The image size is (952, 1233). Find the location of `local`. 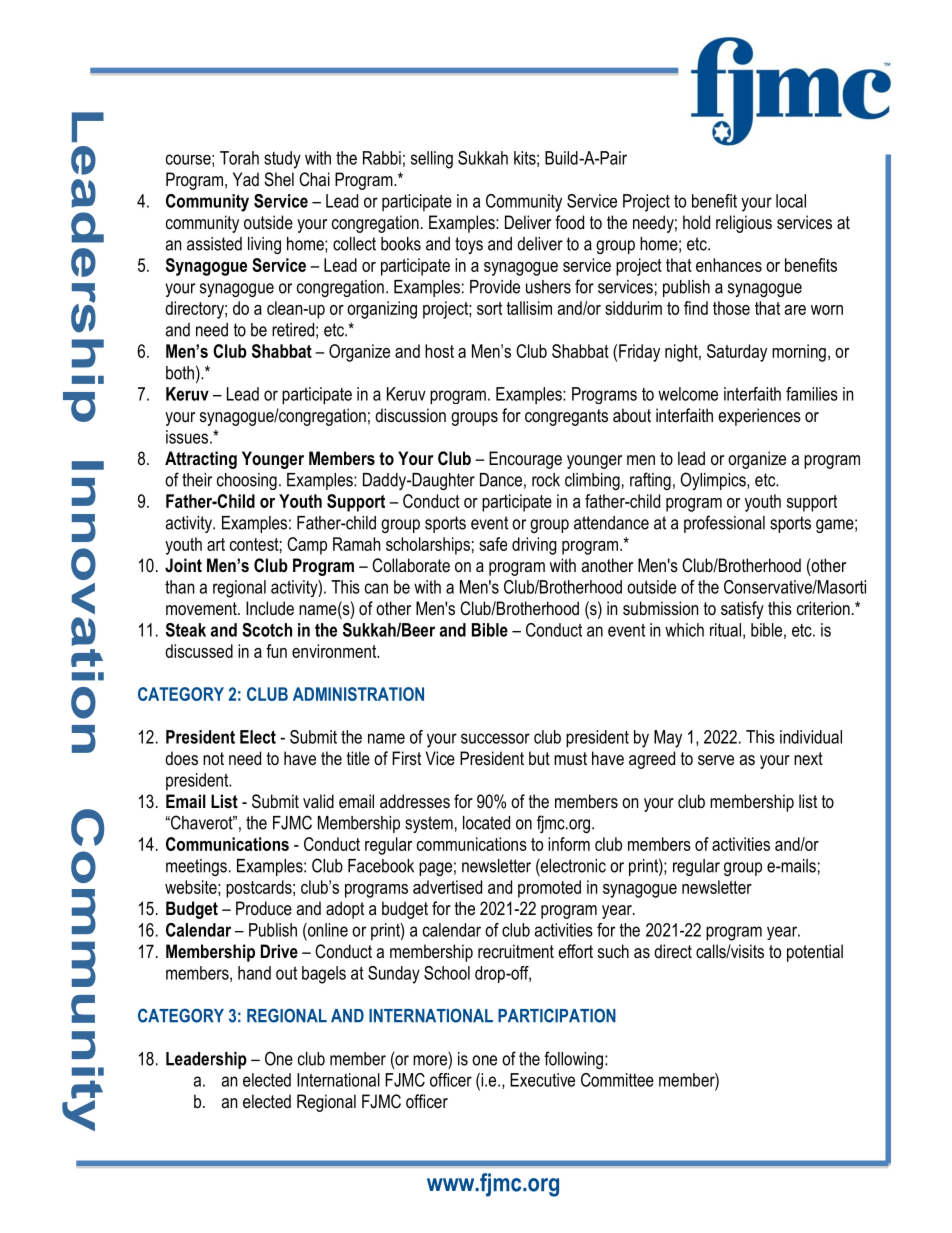

local is located at coordinates (791, 201).
